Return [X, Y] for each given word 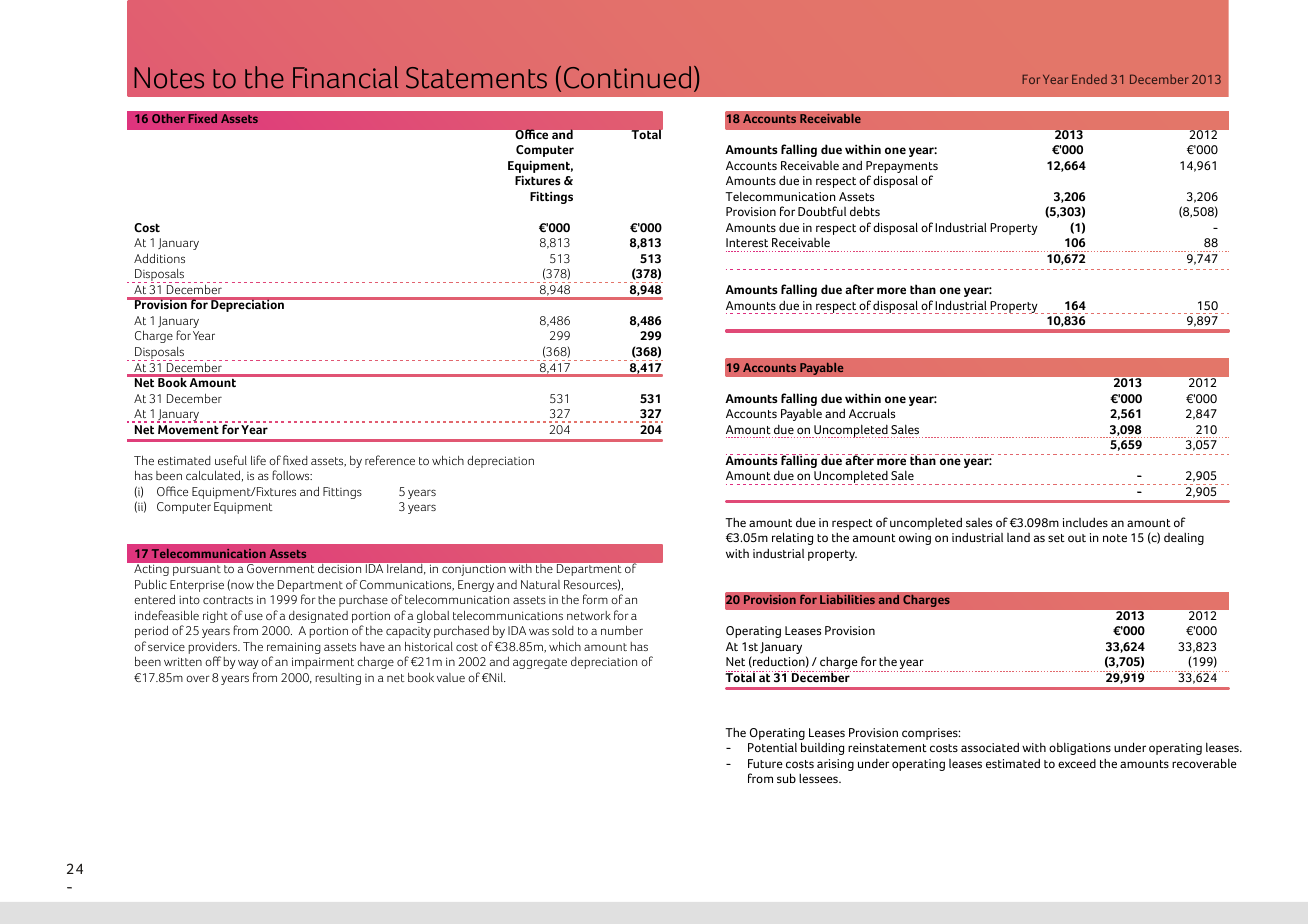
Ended [1089, 79]
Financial [345, 77]
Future [765, 763]
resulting [338, 679]
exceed [1077, 763]
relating [792, 538]
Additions [159, 258]
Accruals [872, 413]
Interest [747, 242]
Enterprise [197, 587]
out [1077, 538]
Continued [627, 77]
